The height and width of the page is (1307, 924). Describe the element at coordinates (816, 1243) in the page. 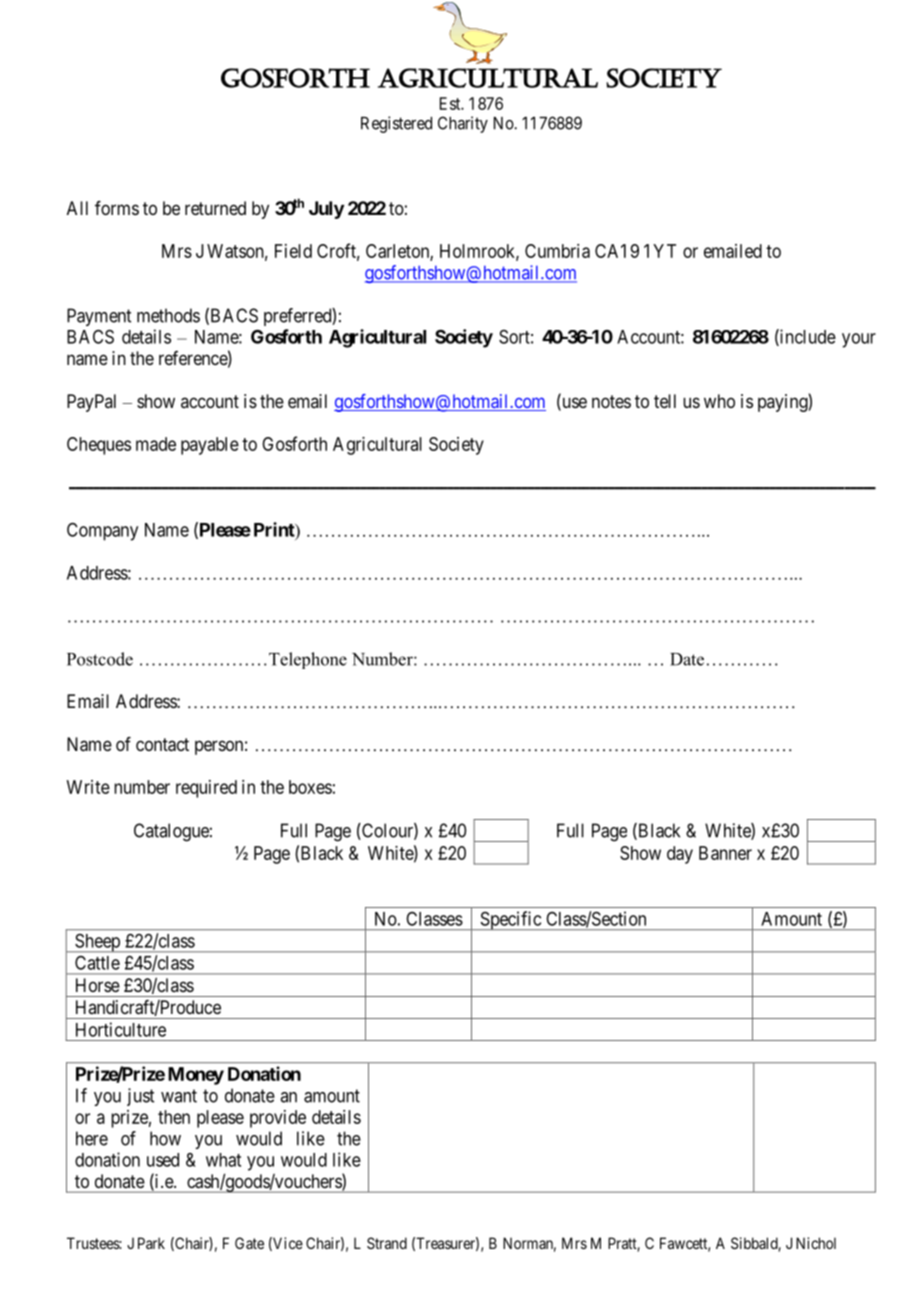

I see `Nichol` at that location.
